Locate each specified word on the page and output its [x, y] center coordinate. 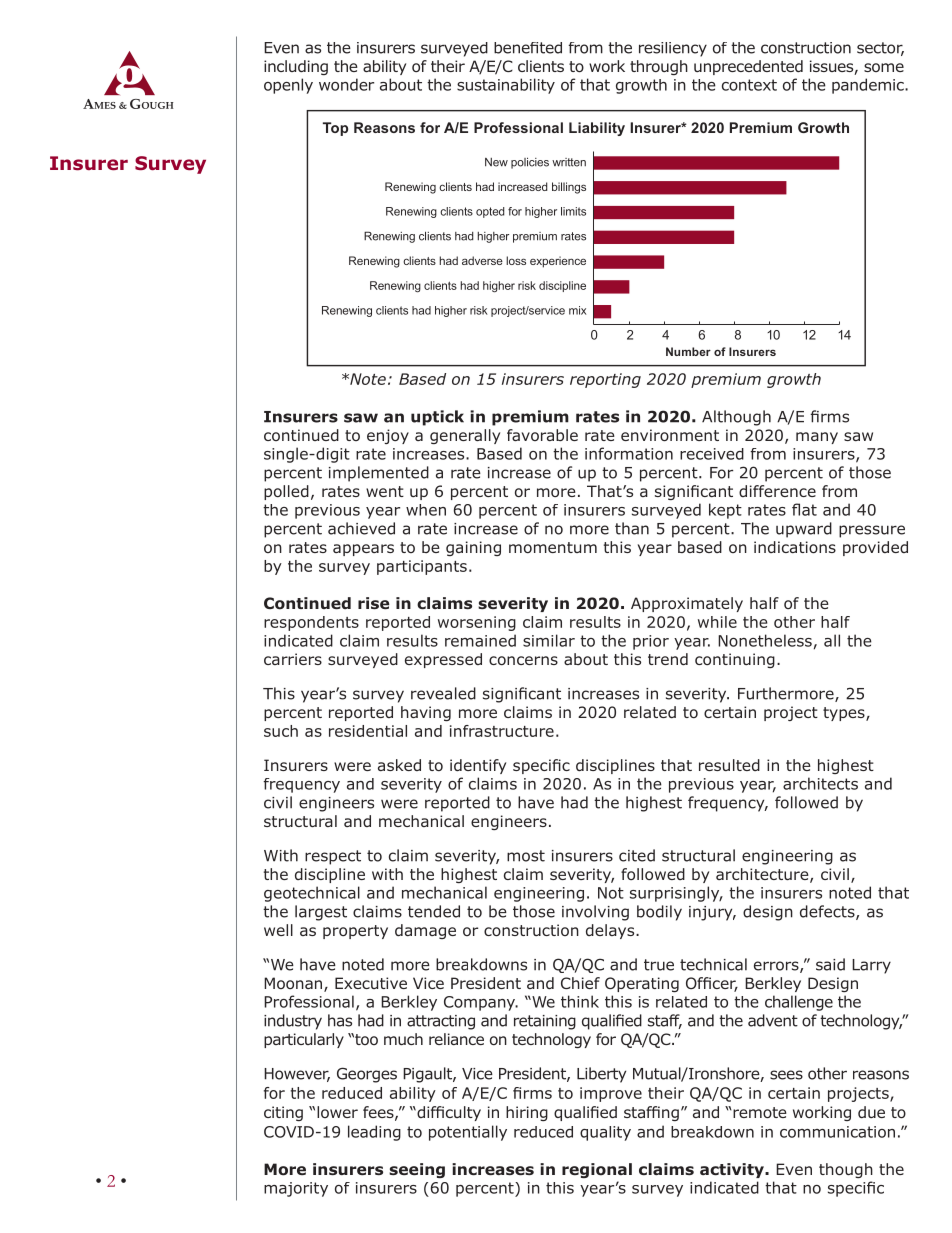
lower [337, 1112]
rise [373, 603]
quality [605, 1133]
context [749, 85]
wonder [346, 84]
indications [795, 547]
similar [549, 640]
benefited [528, 48]
